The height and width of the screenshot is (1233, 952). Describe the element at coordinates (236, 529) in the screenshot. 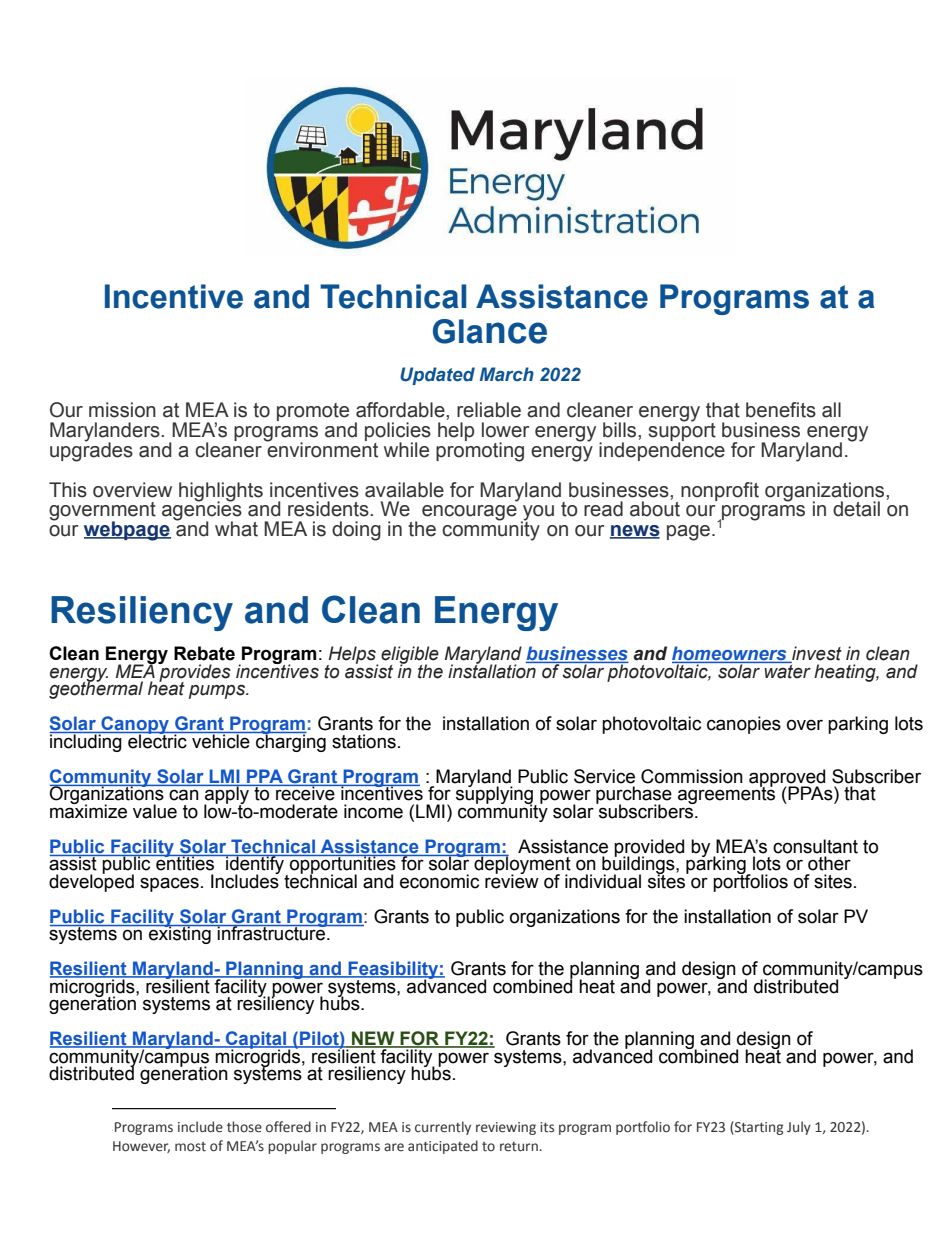

I see `what` at that location.
